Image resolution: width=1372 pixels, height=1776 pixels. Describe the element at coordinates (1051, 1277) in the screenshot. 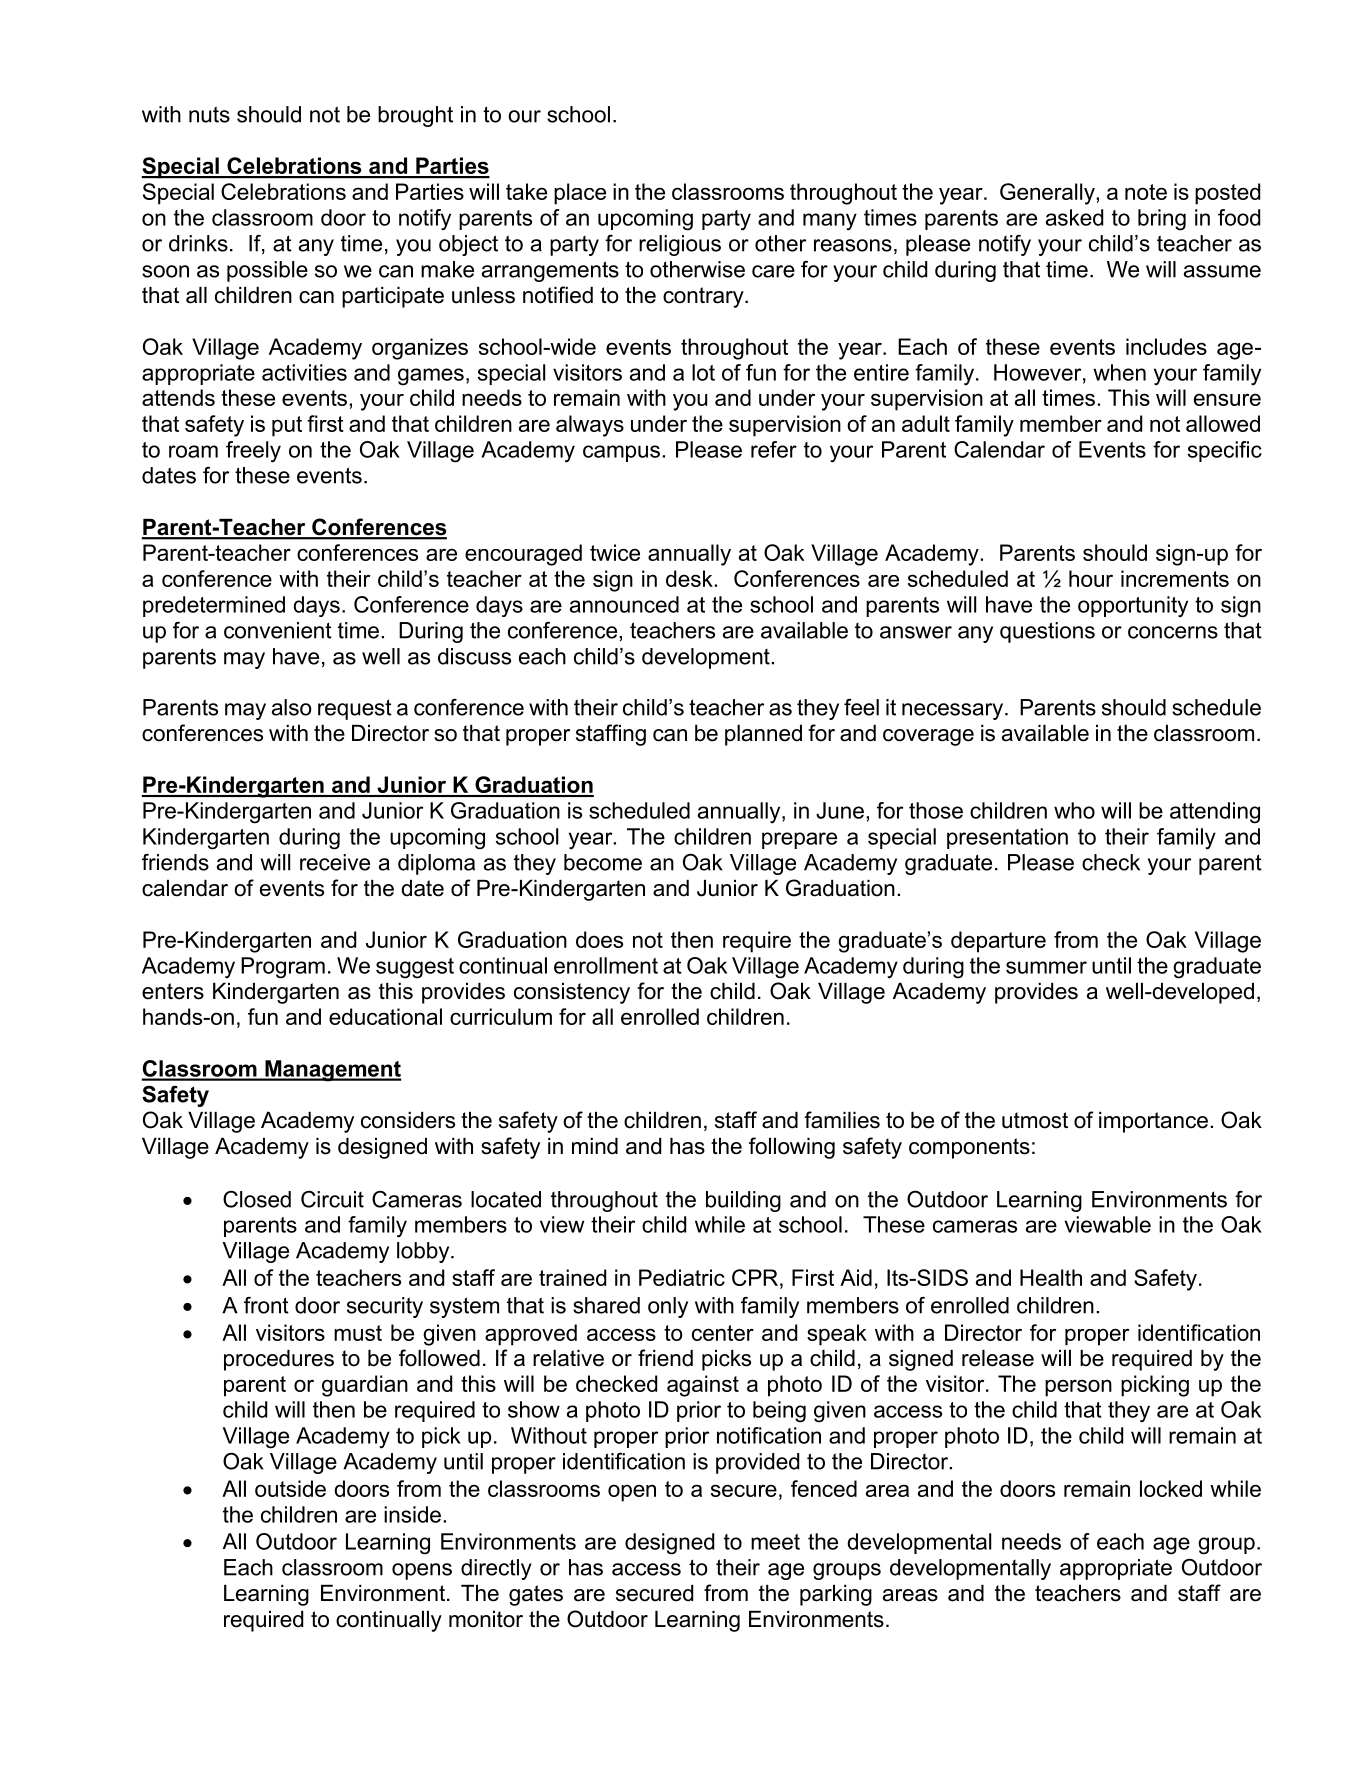

I see `Health` at that location.
